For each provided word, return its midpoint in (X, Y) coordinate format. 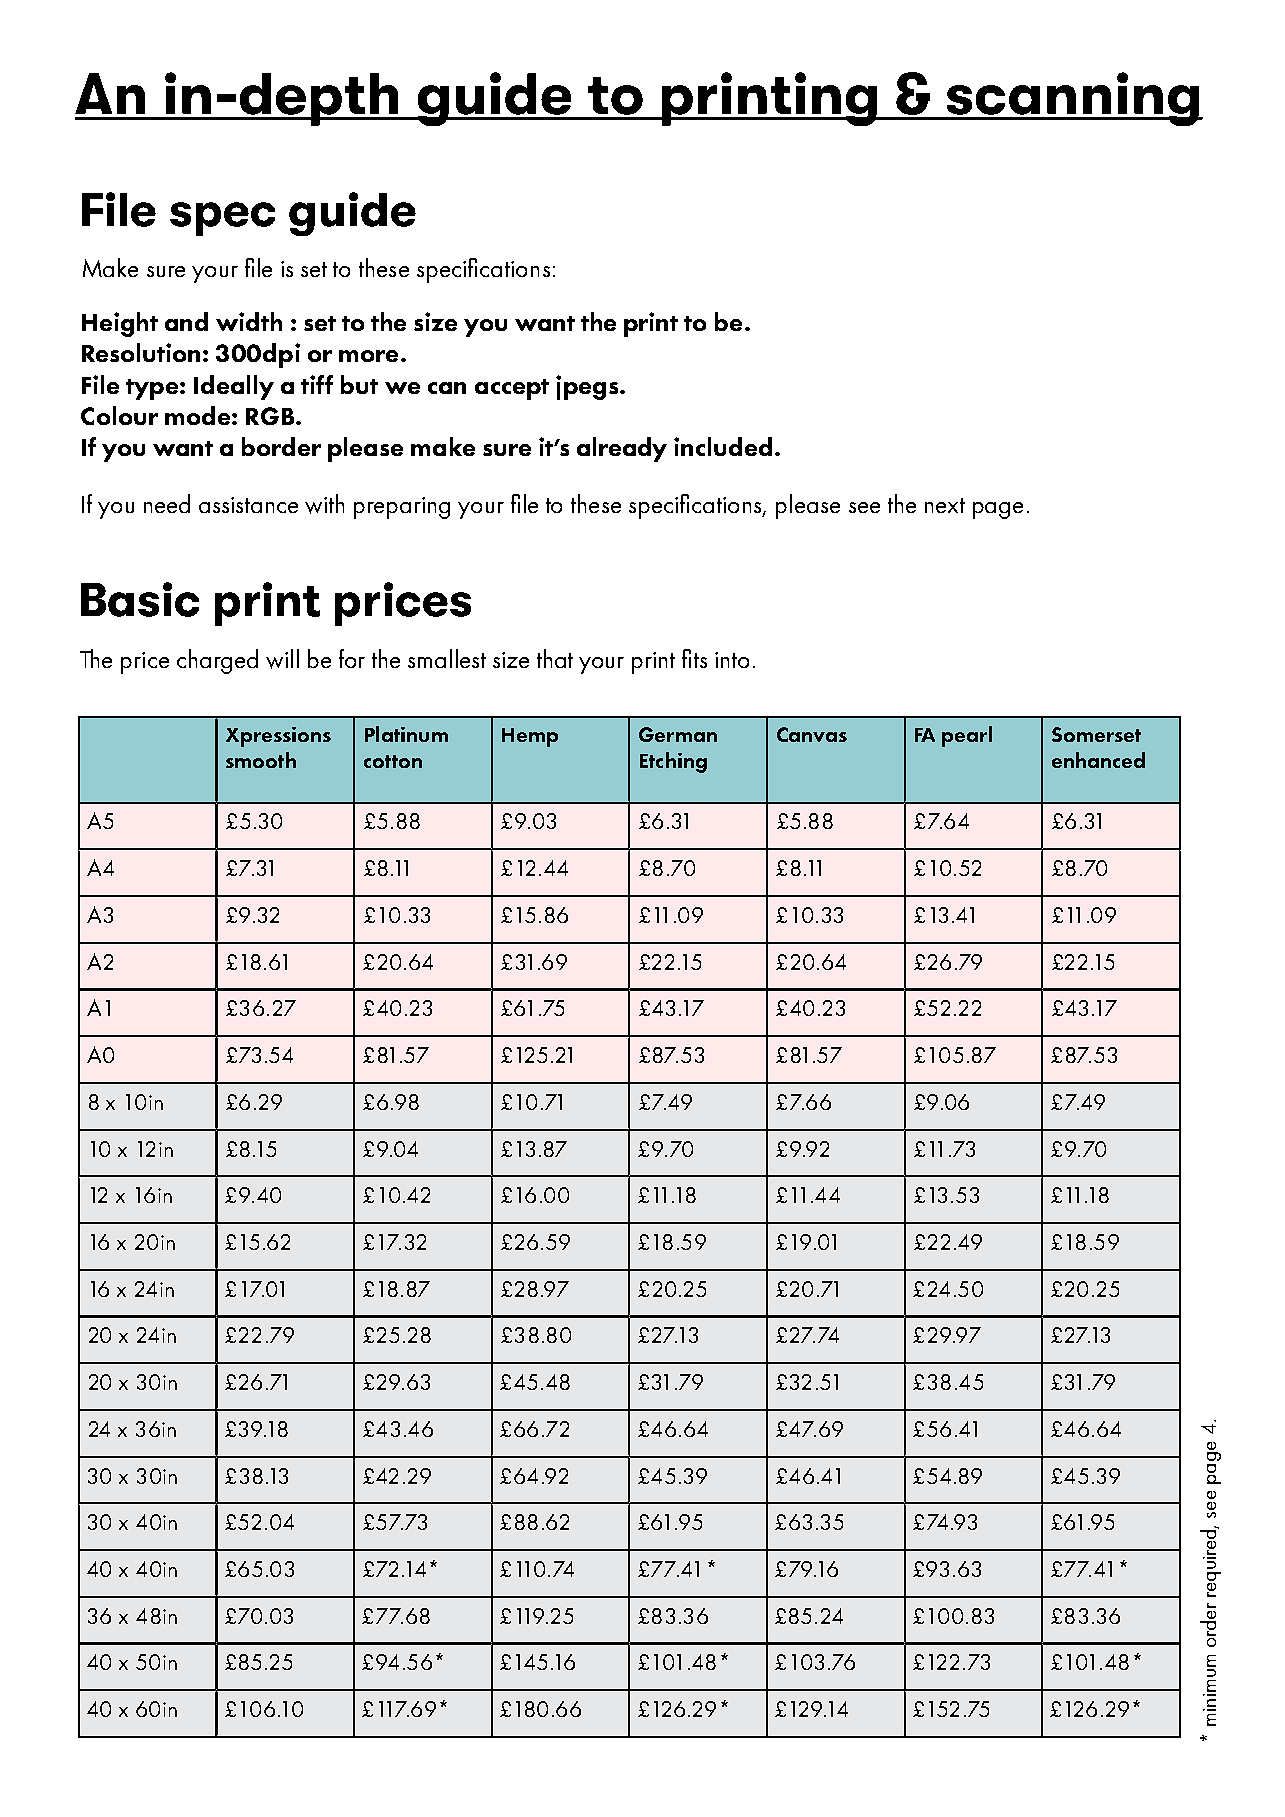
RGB (270, 416)
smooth (261, 760)
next (945, 505)
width (249, 321)
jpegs (588, 387)
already (622, 449)
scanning (1072, 99)
